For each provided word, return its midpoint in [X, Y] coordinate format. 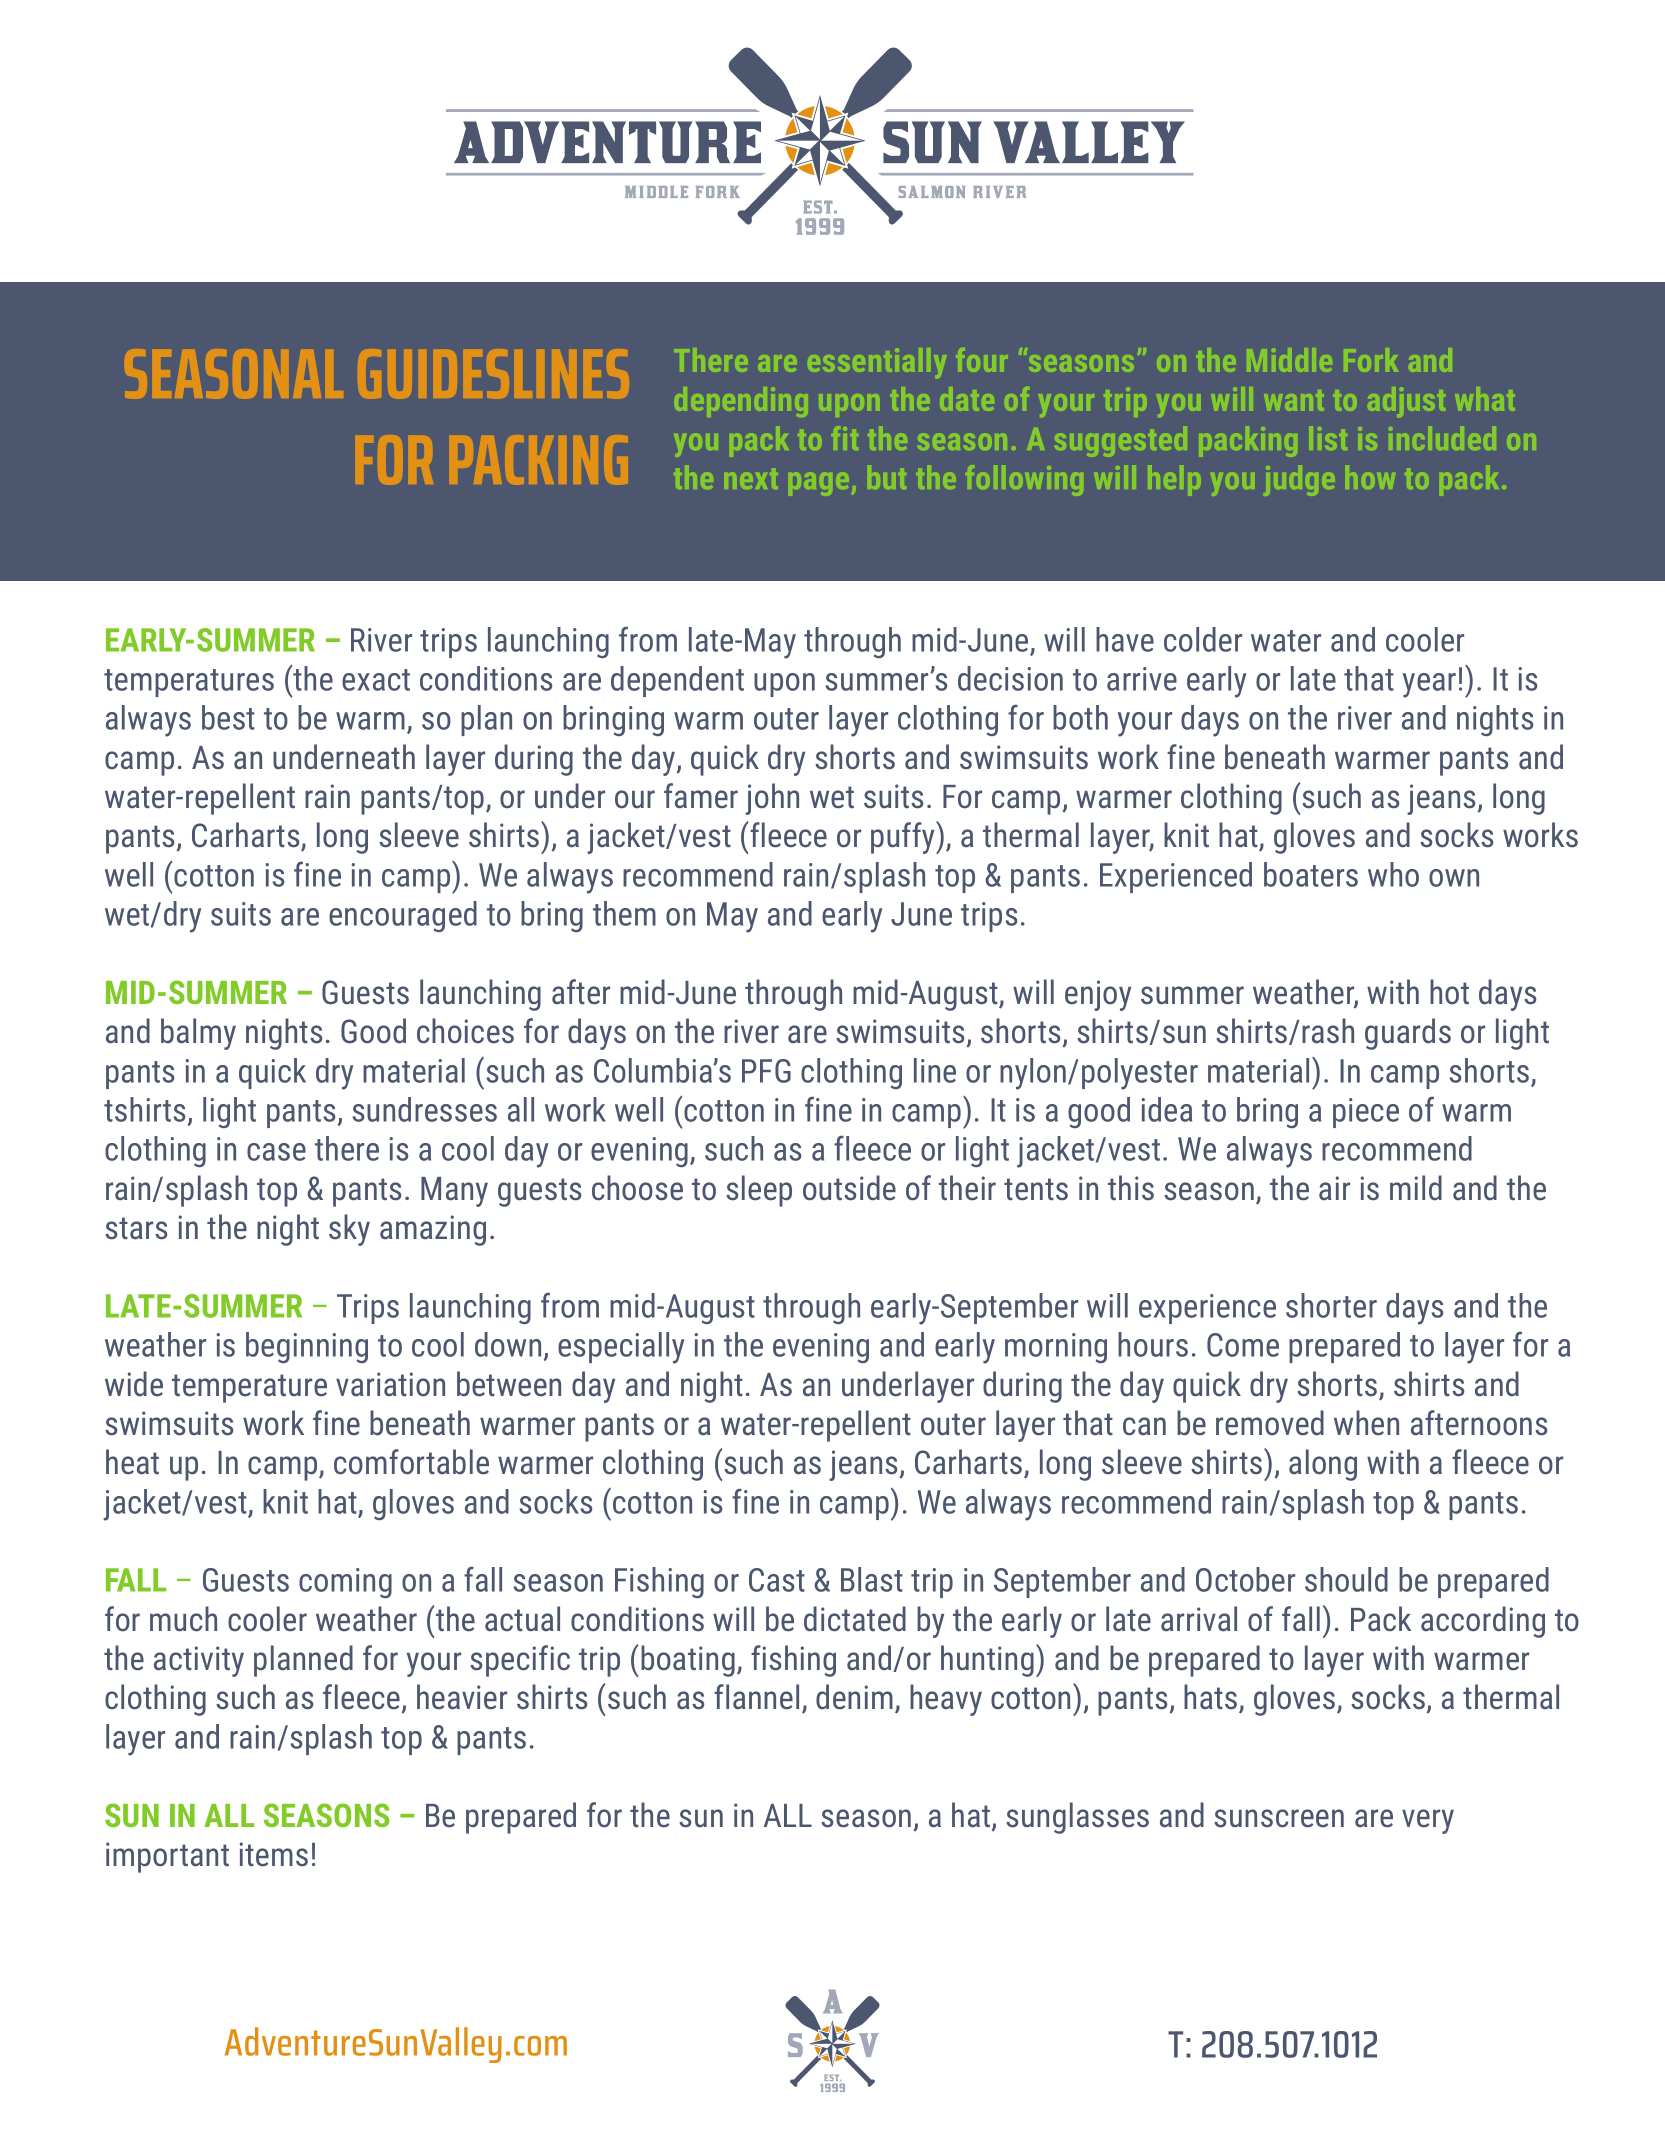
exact [376, 680]
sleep [759, 1191]
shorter [1331, 1305]
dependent [677, 681]
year [1429, 685]
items [274, 1854]
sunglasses [1077, 1818]
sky [349, 1230]
